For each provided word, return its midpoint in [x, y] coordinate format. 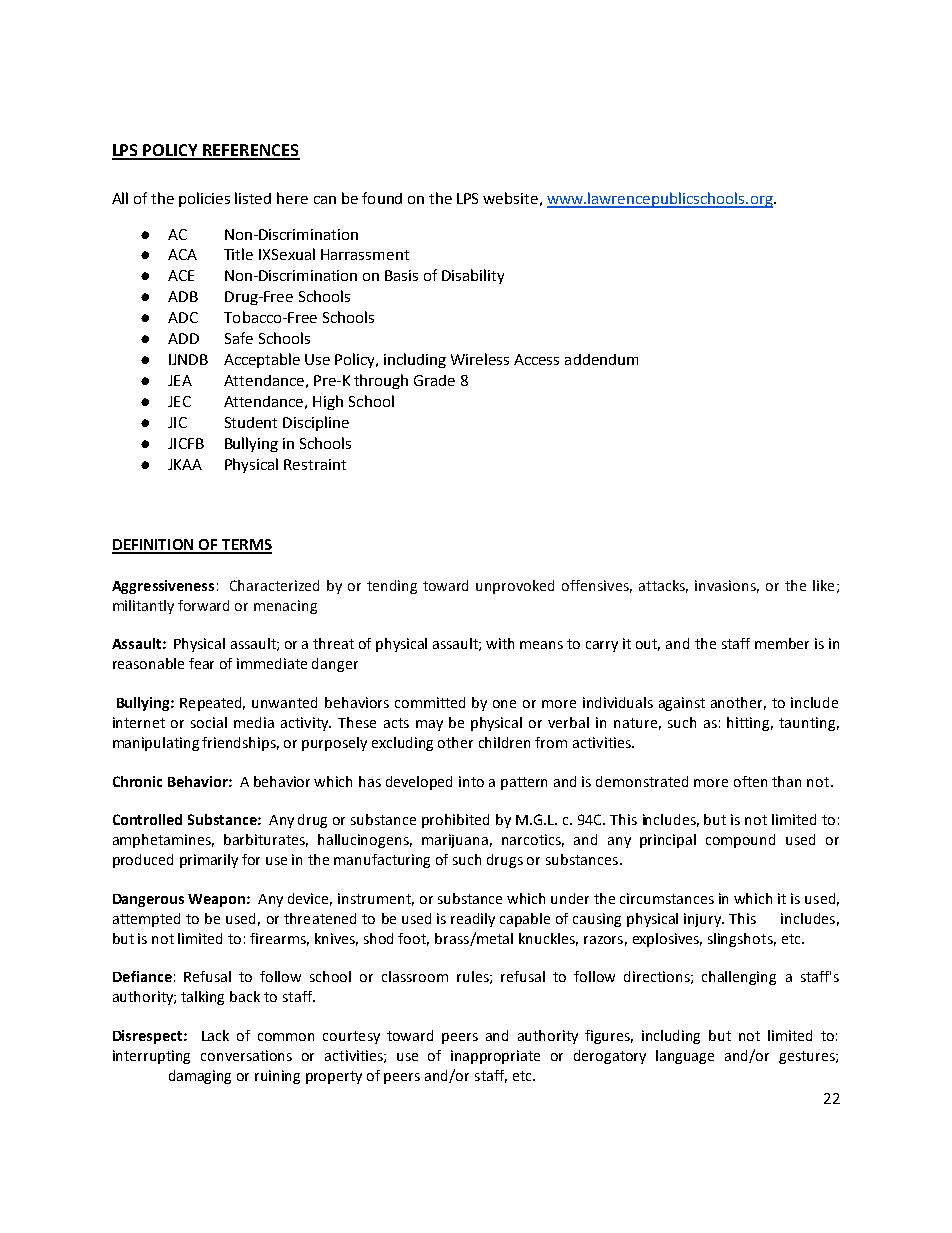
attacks [663, 586]
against [682, 704]
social [209, 722]
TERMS [246, 546]
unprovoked [515, 587]
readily [473, 920]
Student [251, 422]
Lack [215, 1035]
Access [536, 359]
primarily [209, 861]
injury [704, 920]
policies [204, 199]
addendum [601, 359]
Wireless [480, 359]
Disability [473, 276]
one [504, 704]
